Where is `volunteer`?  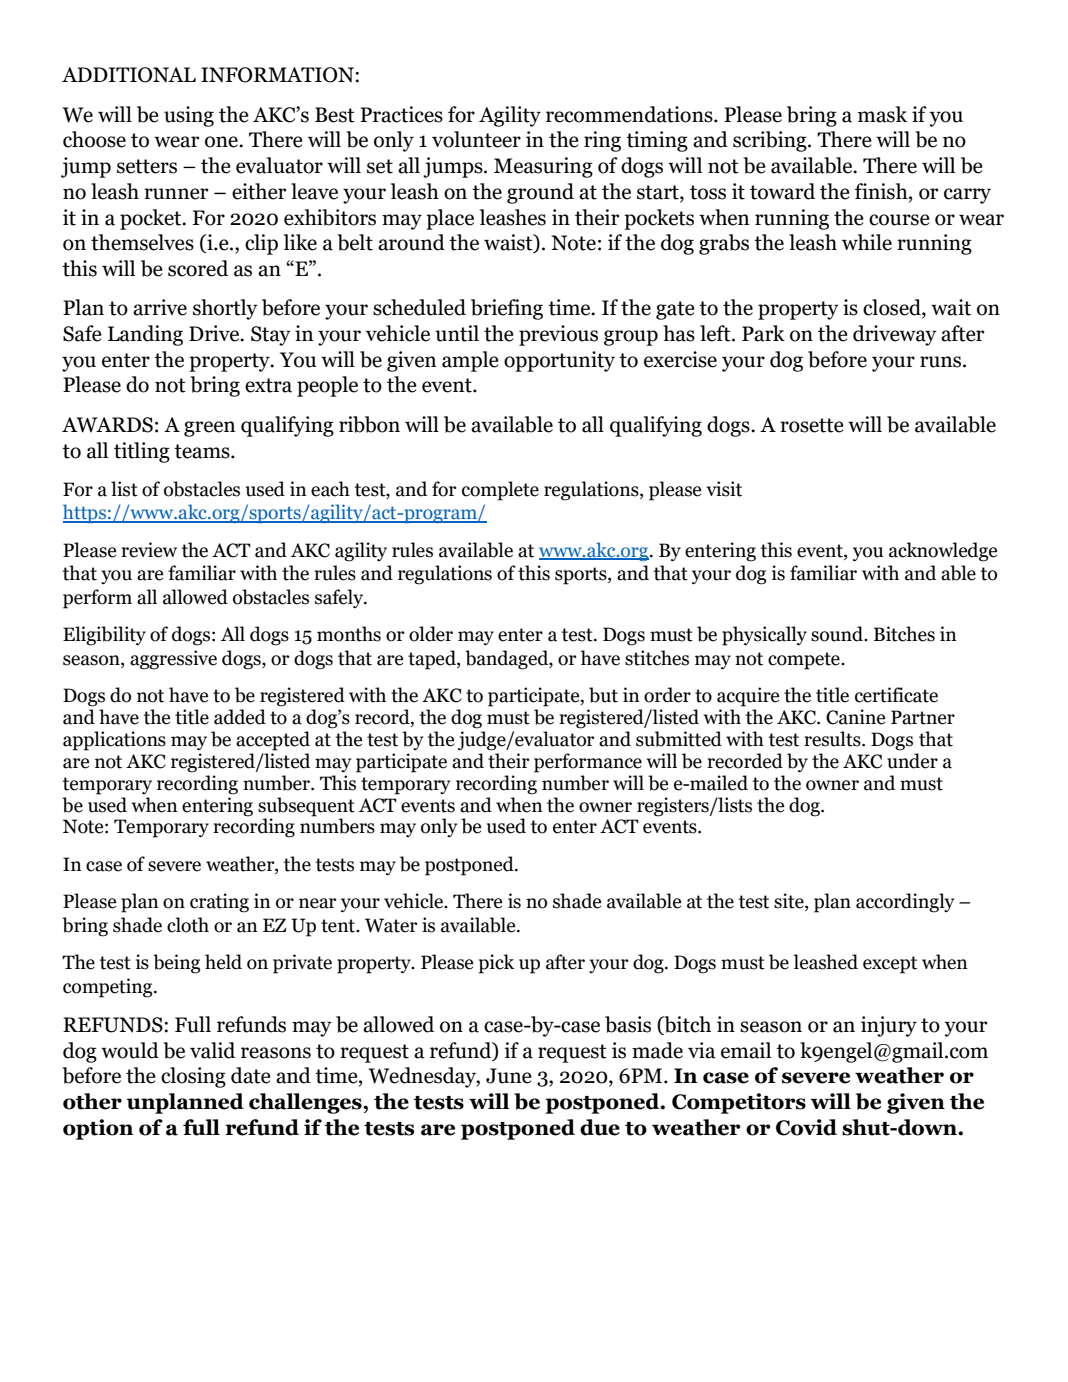
volunteer is located at coordinates (476, 139).
